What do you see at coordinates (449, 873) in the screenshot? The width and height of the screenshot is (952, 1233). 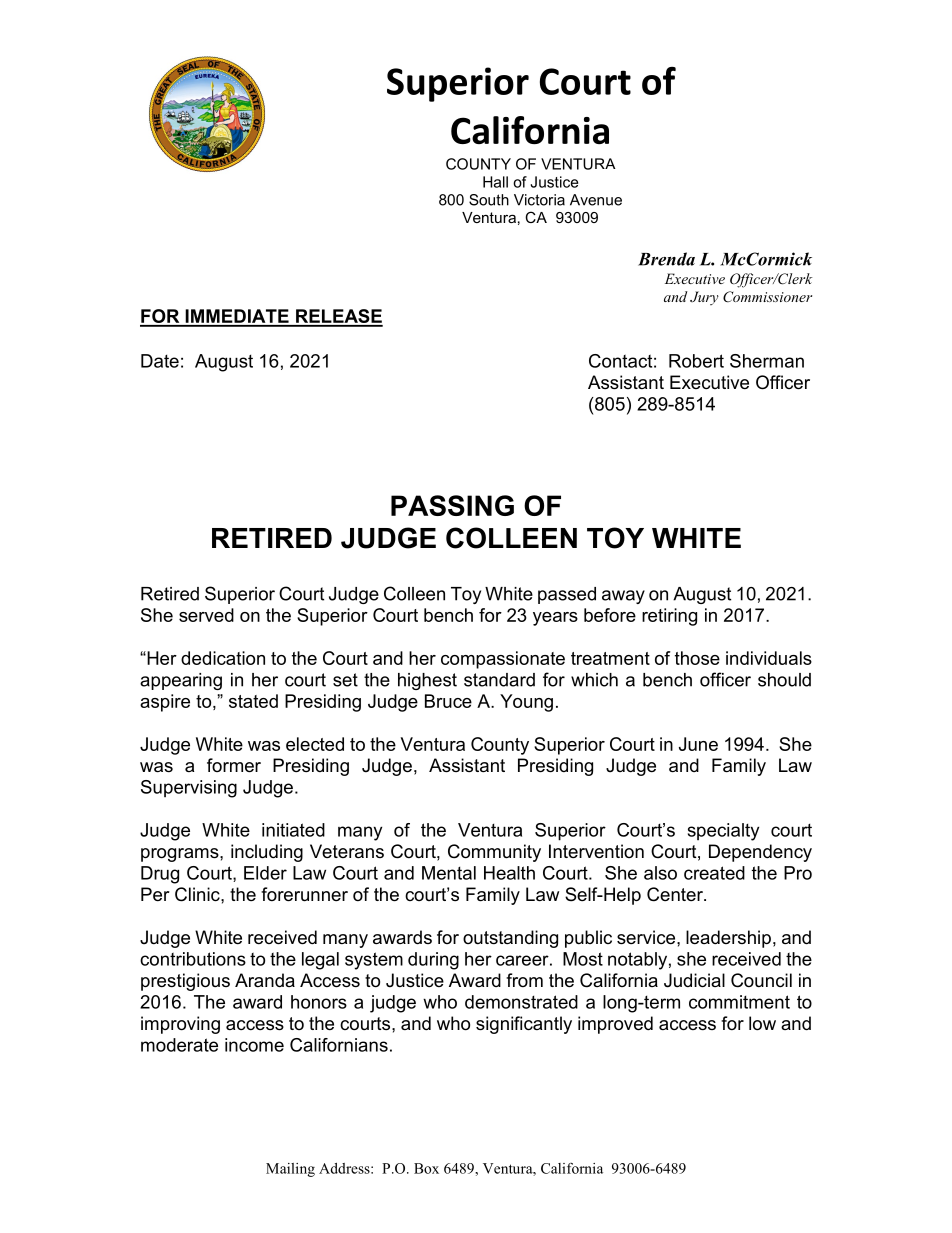 I see `Mental` at bounding box center [449, 873].
